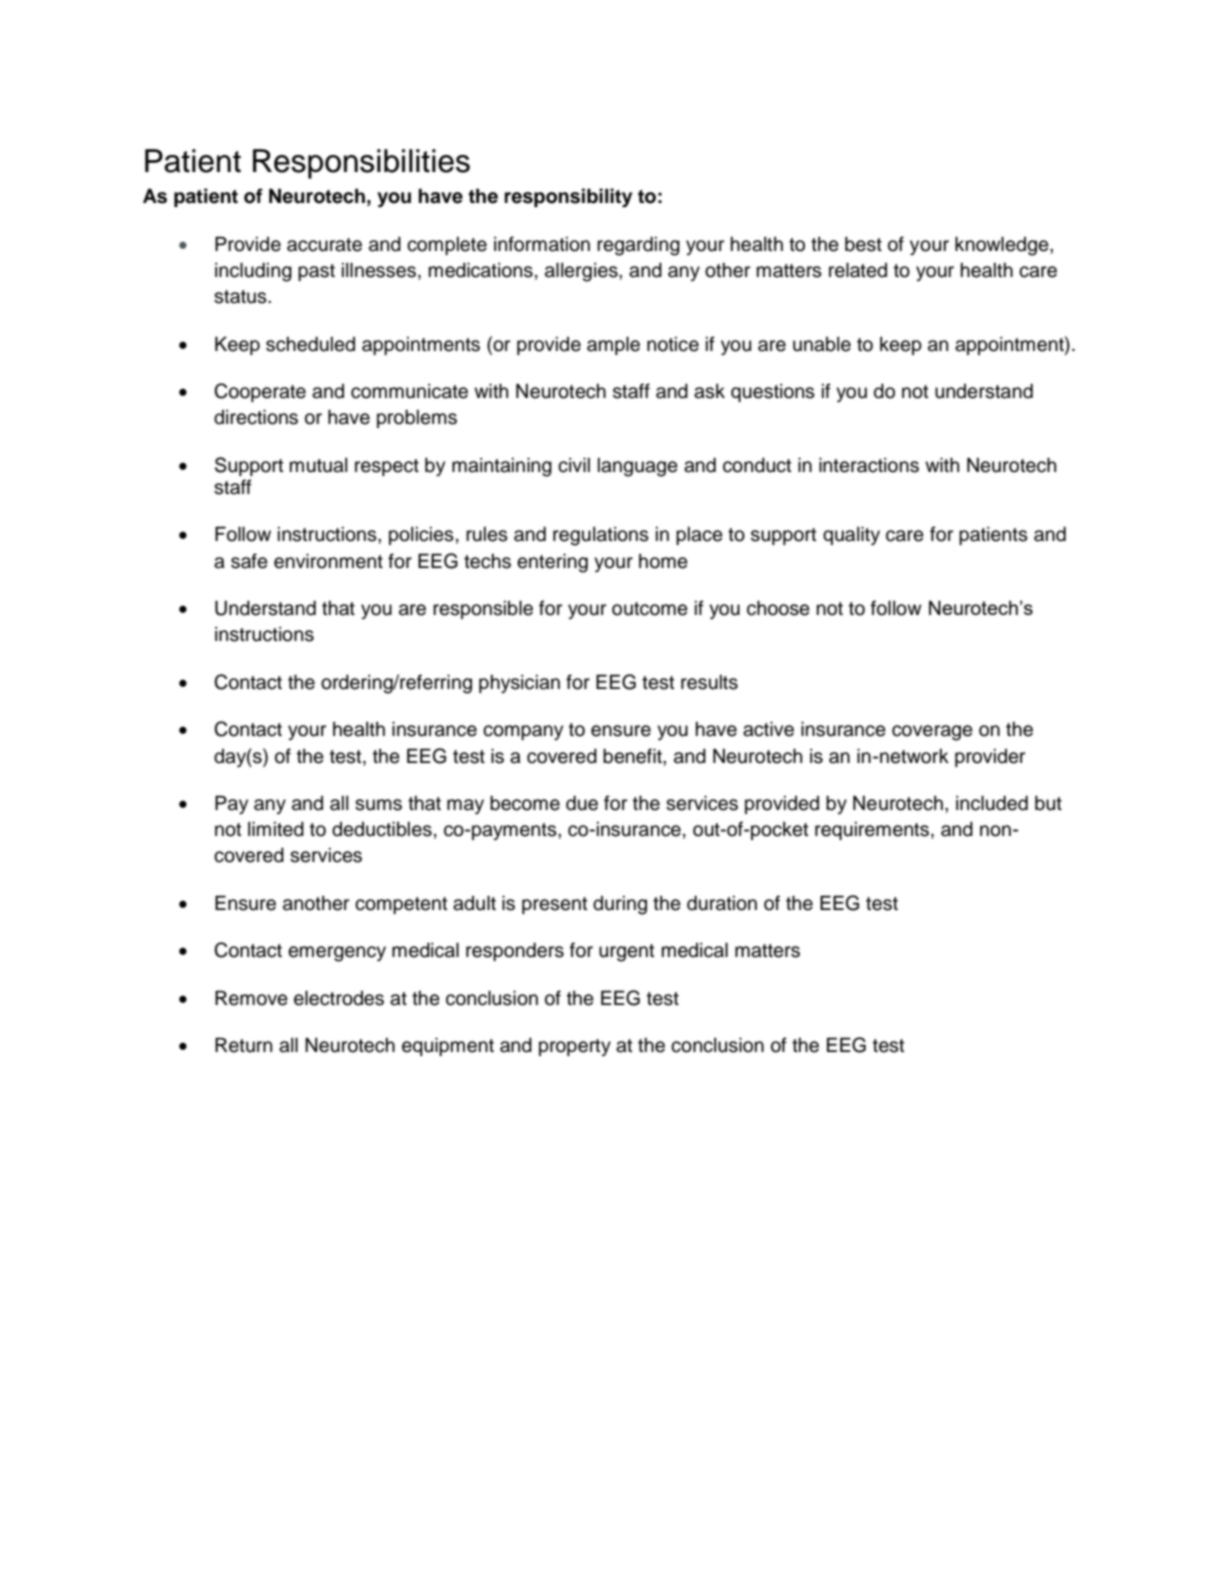 The width and height of the document is (1214, 1571). I want to click on Responsibilities, so click(361, 164).
